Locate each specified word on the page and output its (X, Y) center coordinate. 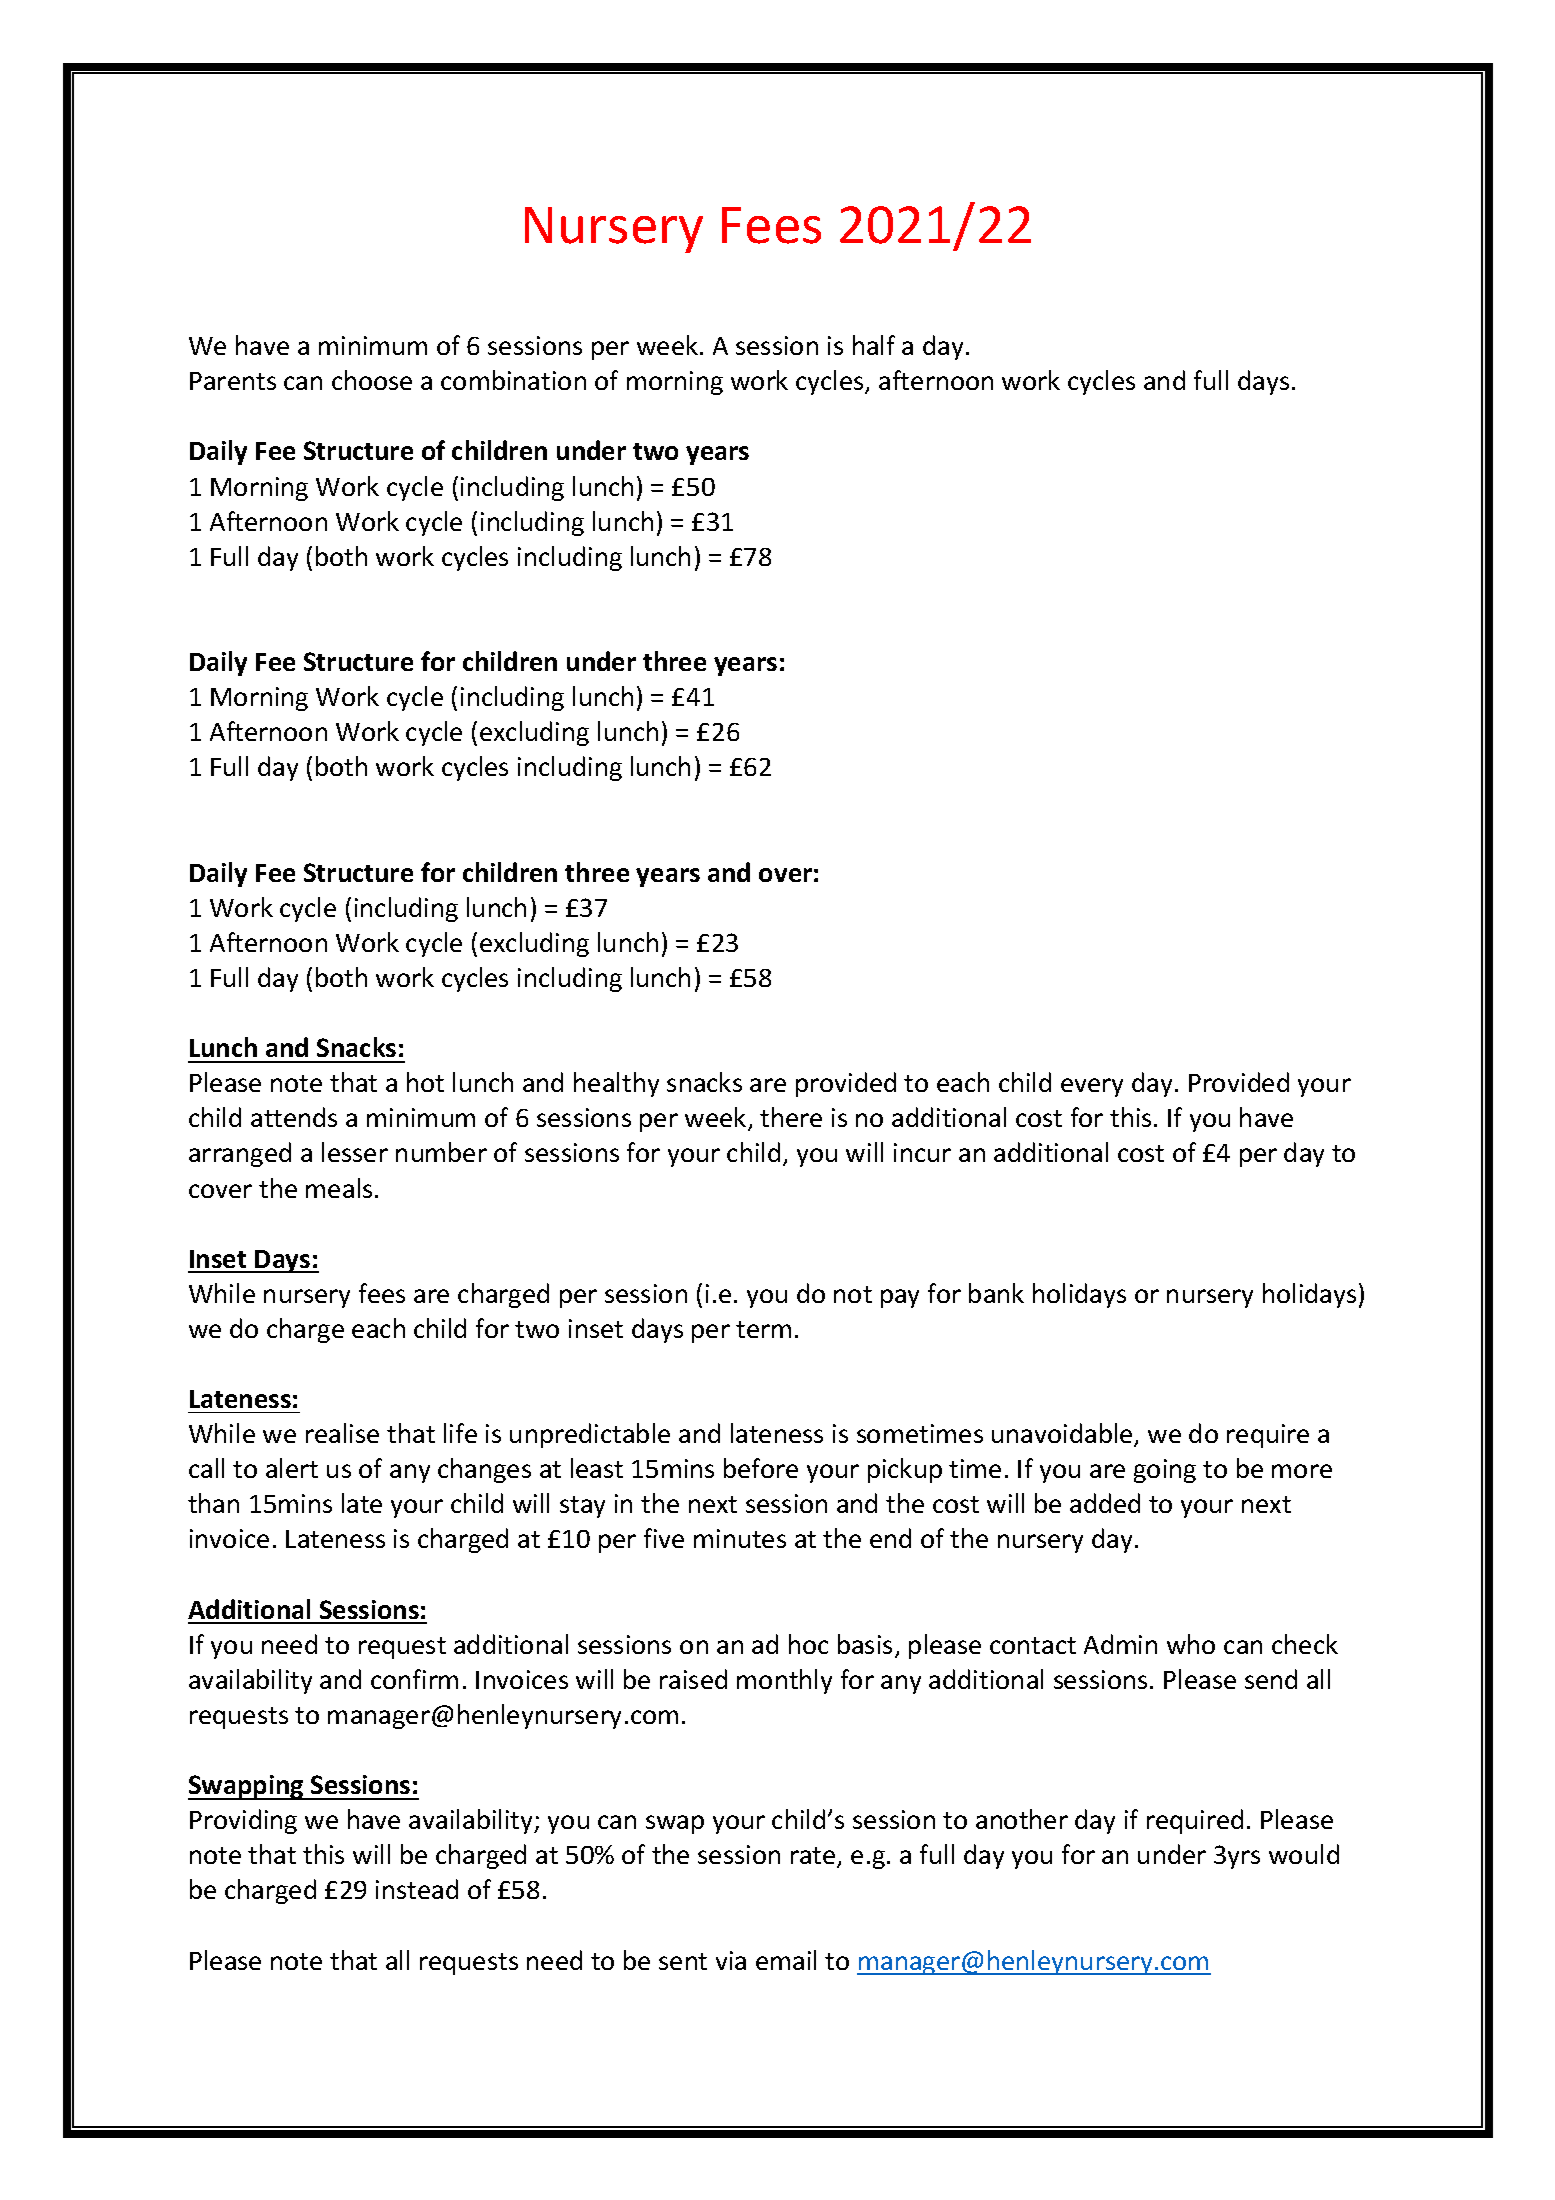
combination (513, 380)
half (874, 345)
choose (372, 380)
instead (417, 1889)
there (791, 1117)
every (1092, 1087)
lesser (355, 1152)
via (731, 1960)
